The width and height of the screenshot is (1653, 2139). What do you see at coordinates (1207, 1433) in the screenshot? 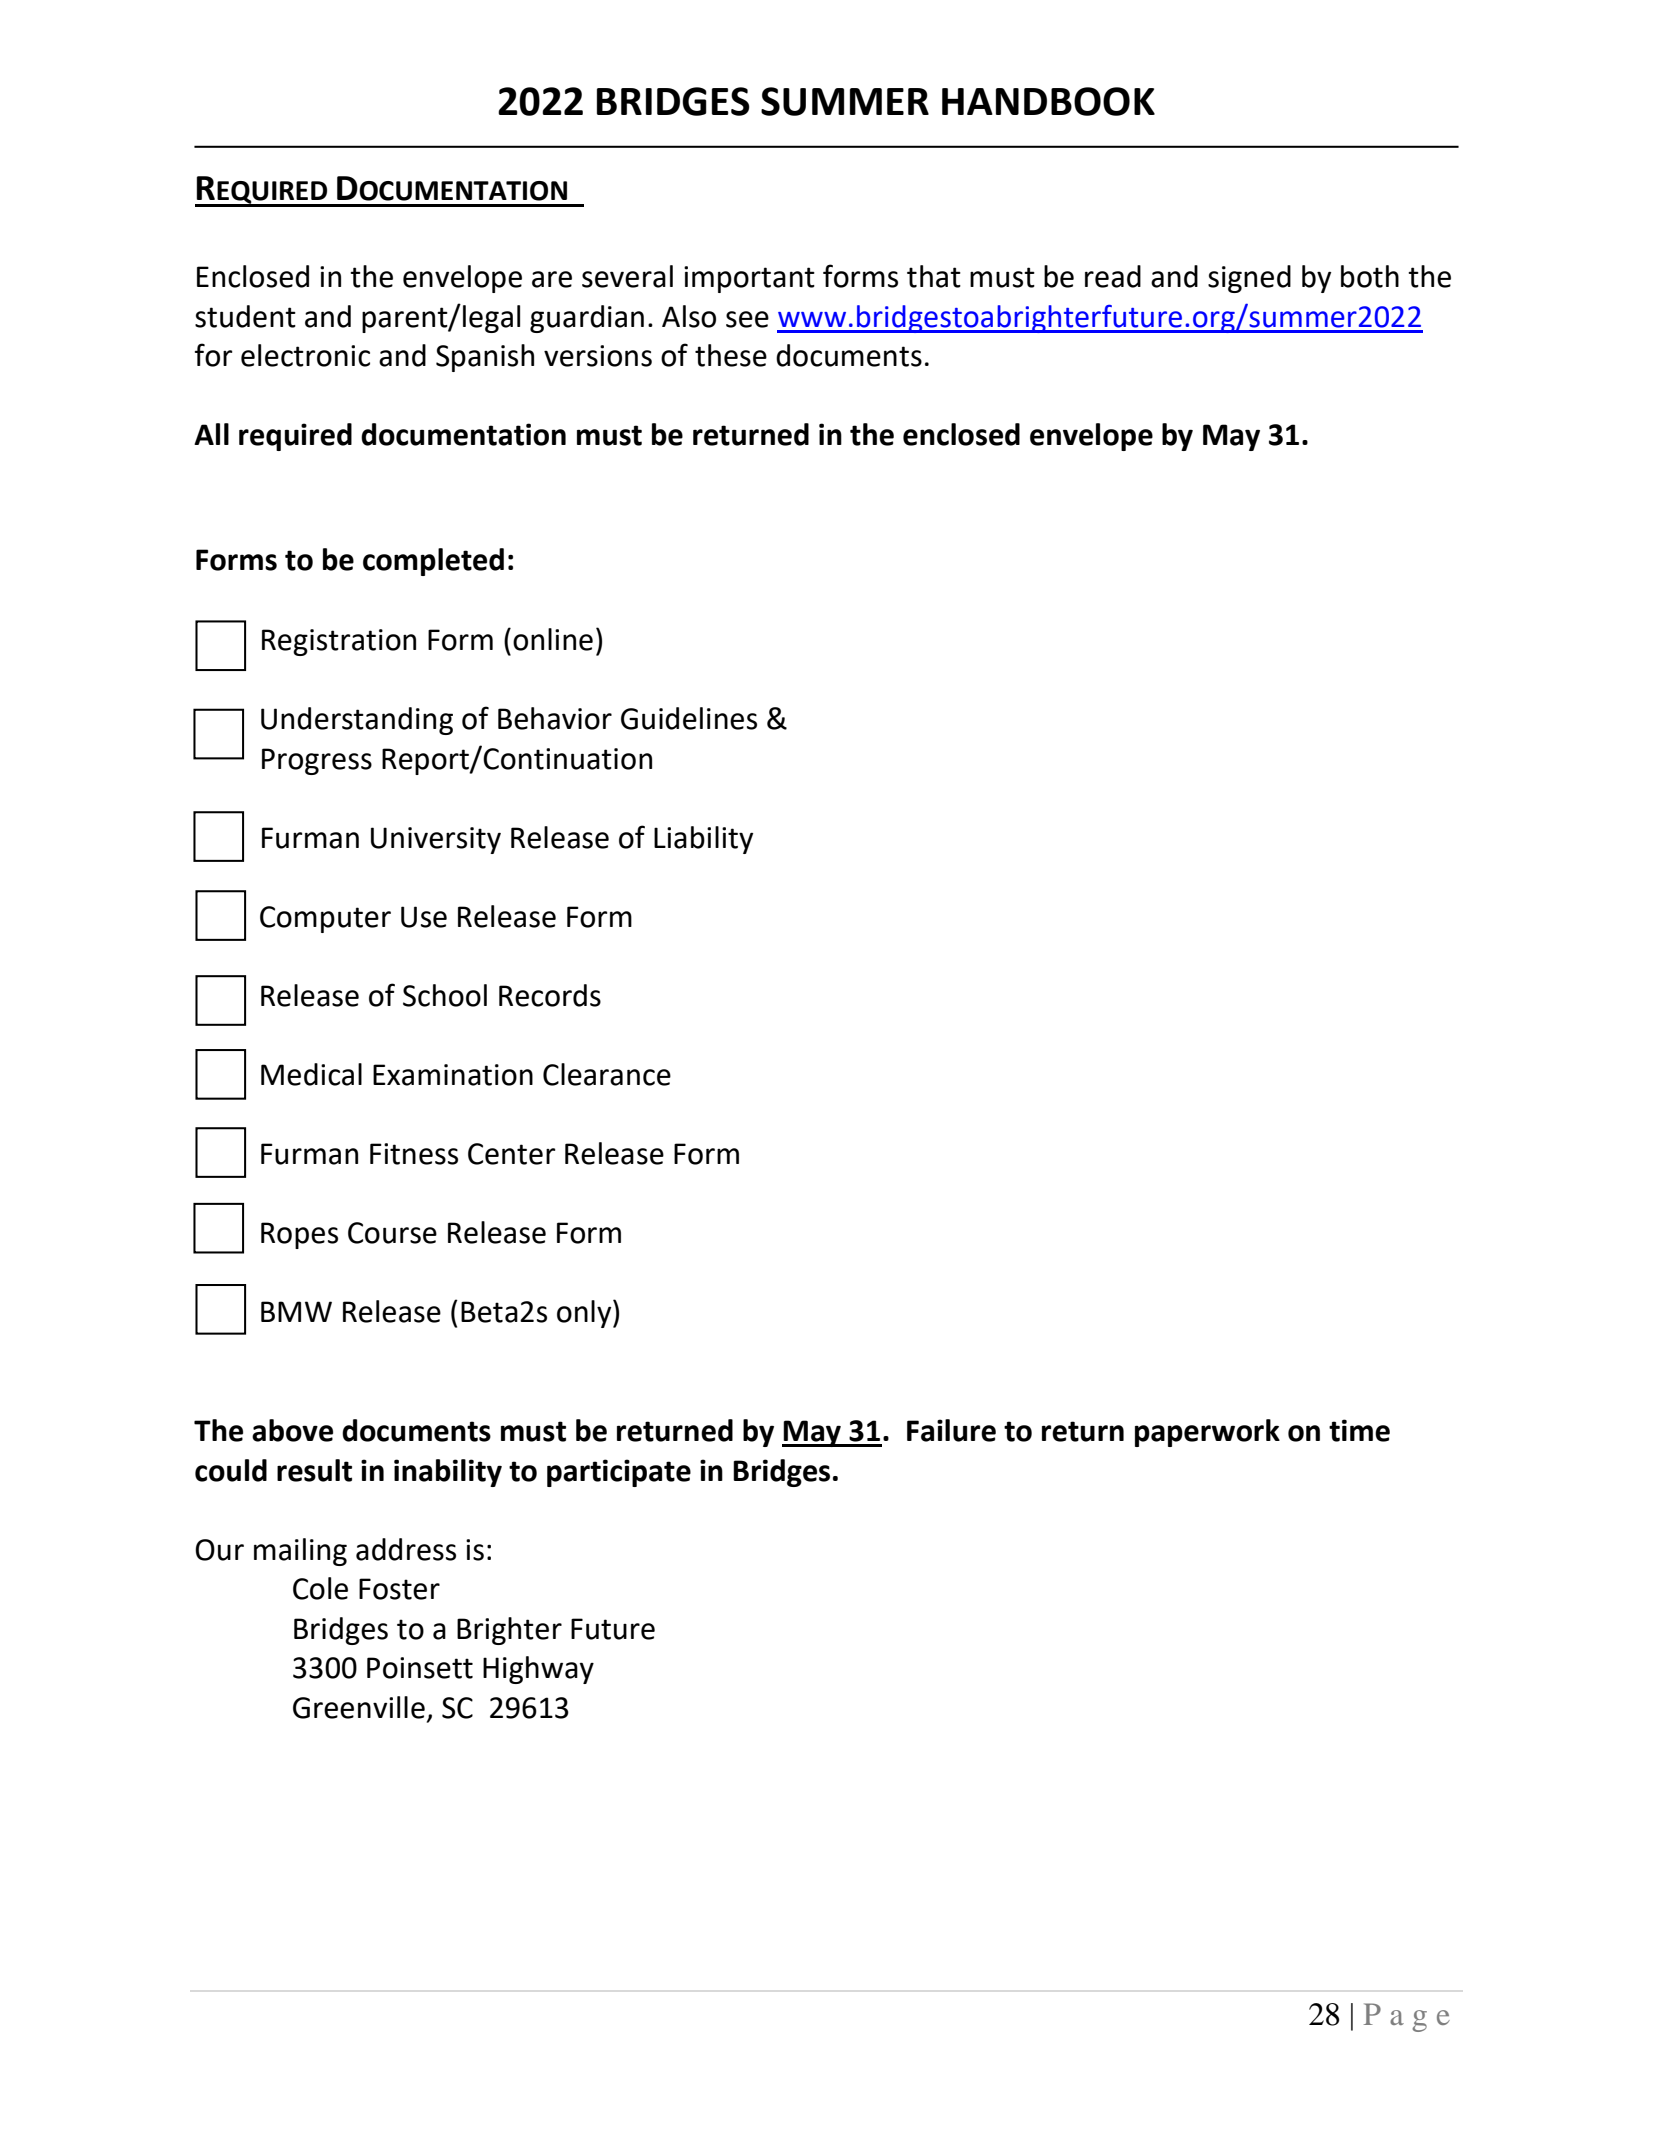
I see `paperwork` at bounding box center [1207, 1433].
